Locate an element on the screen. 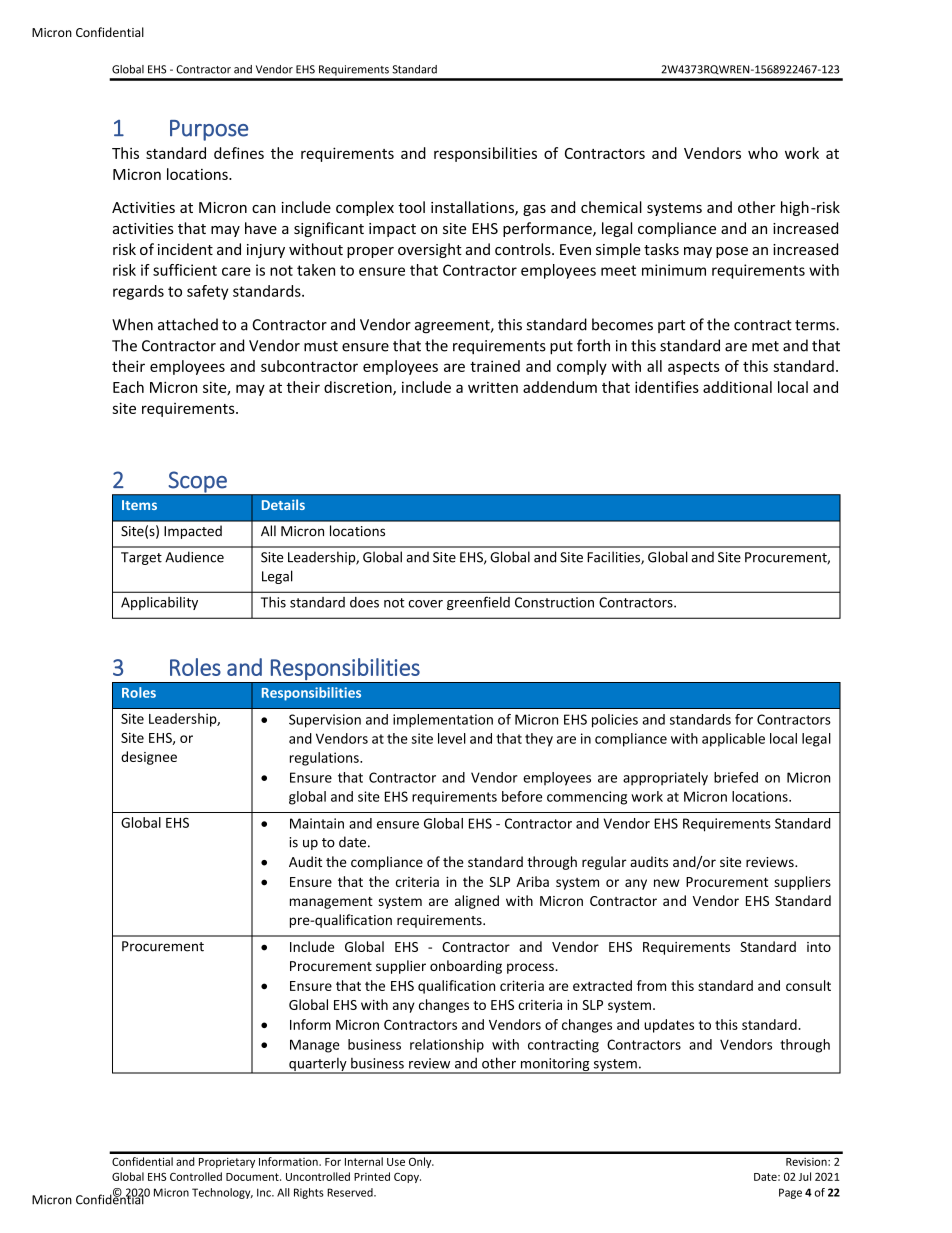  implementation is located at coordinates (443, 721).
